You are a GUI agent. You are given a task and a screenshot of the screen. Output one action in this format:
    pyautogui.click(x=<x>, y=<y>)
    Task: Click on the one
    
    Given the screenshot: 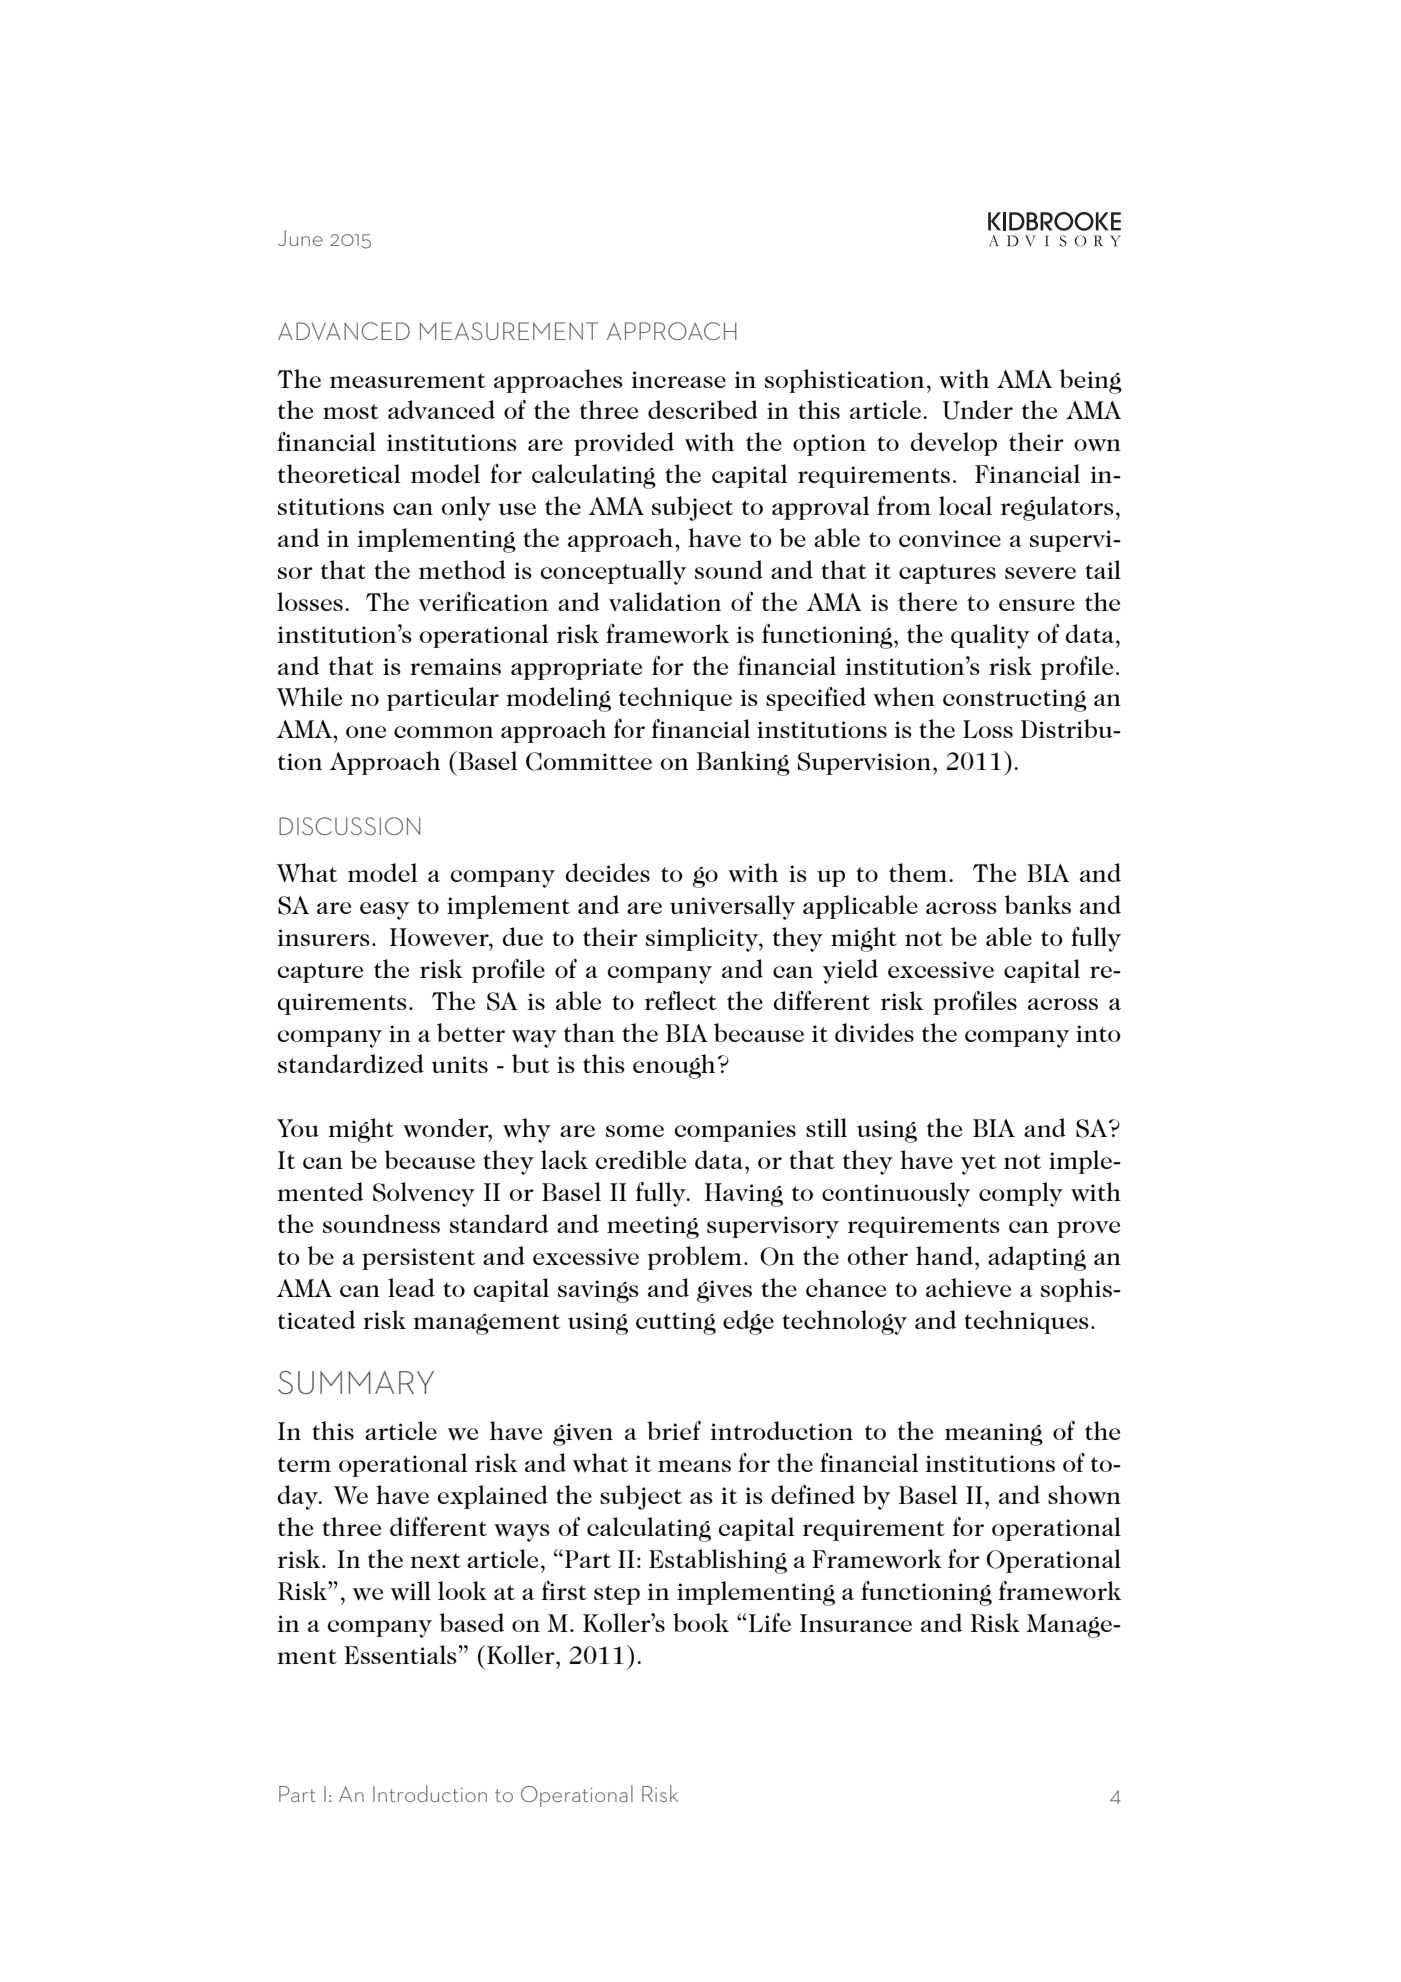 What is the action you would take?
    pyautogui.click(x=366, y=732)
